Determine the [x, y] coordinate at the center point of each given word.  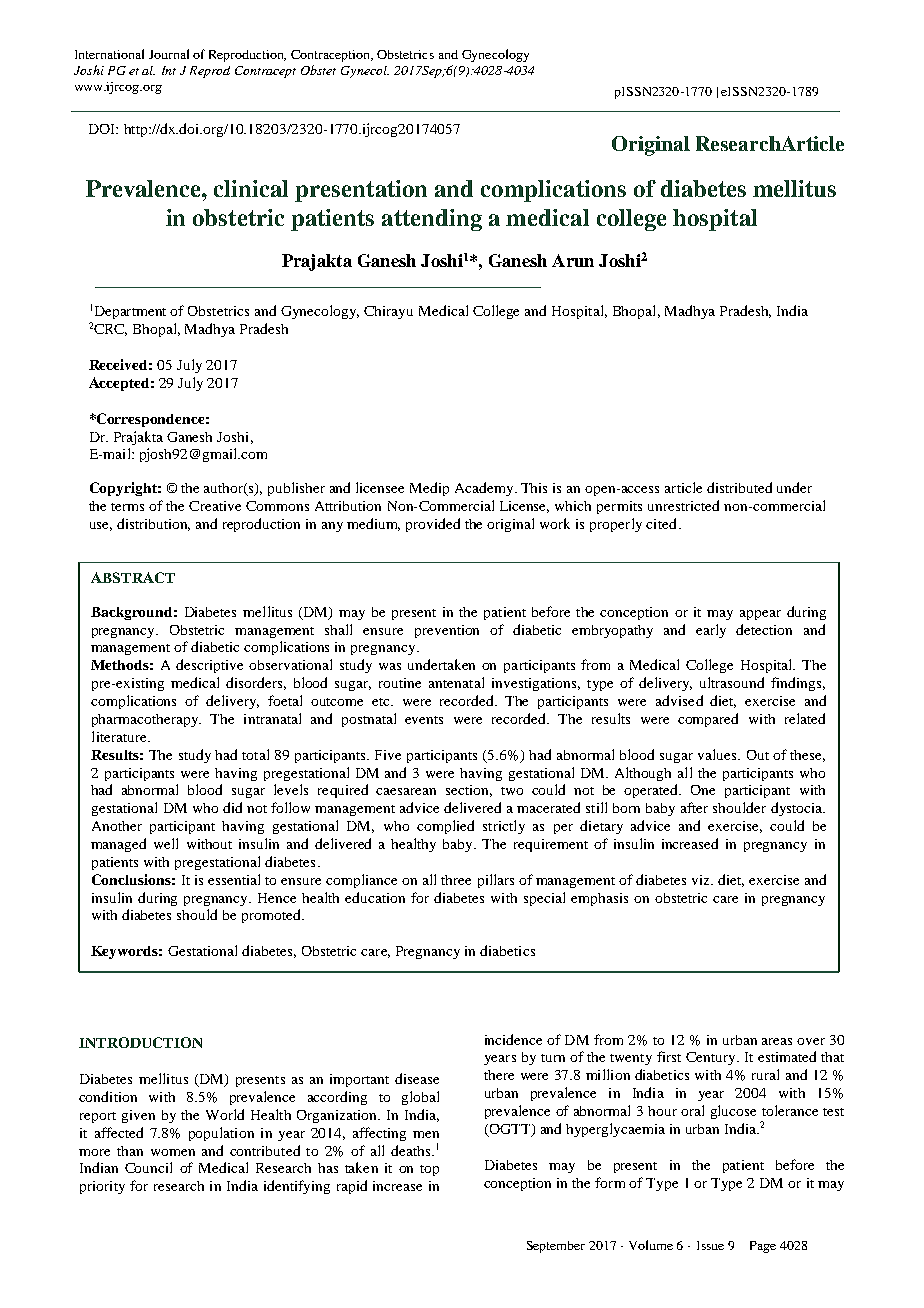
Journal [169, 54]
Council [148, 1167]
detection [764, 629]
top [429, 1170]
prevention [447, 631]
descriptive [209, 666]
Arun [573, 260]
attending [432, 220]
